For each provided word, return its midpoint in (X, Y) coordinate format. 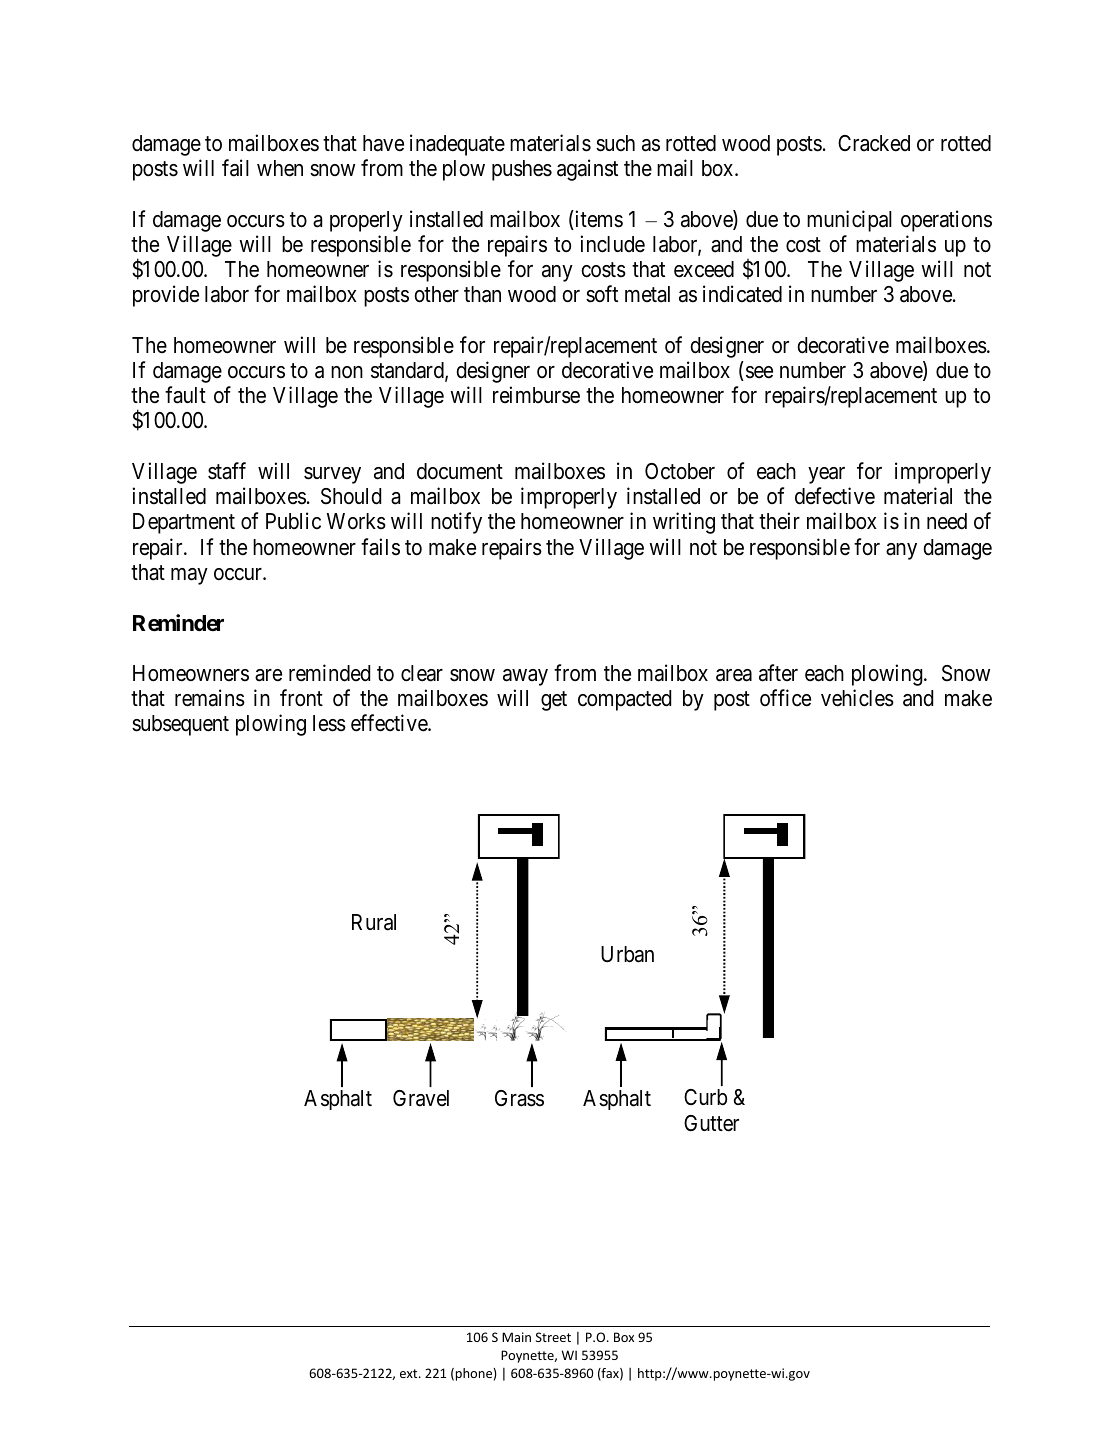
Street (553, 1337)
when (280, 168)
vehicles (857, 698)
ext (410, 1373)
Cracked (874, 143)
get (554, 701)
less (329, 723)
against (587, 170)
